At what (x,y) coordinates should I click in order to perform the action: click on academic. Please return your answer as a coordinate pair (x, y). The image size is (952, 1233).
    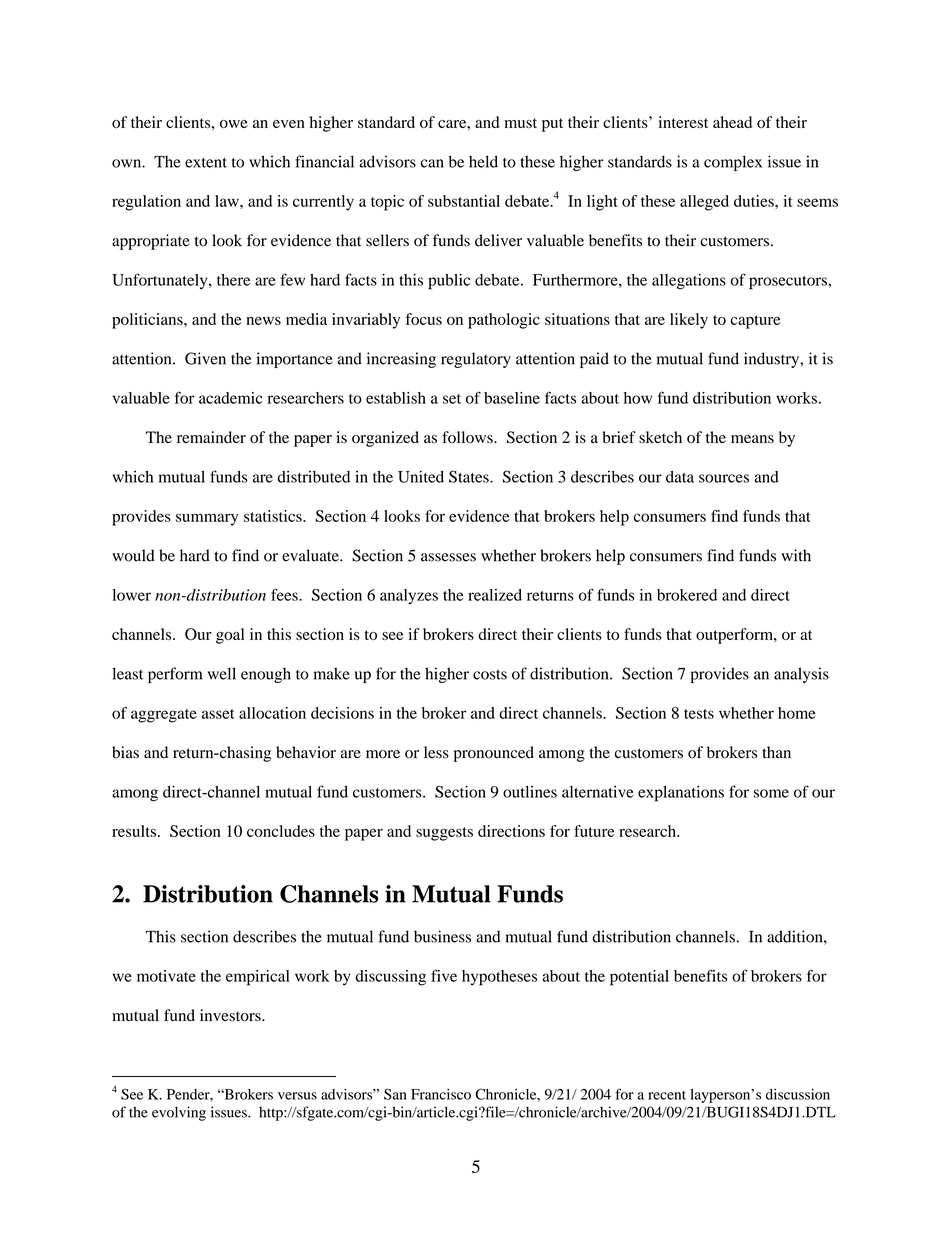
    Looking at the image, I should click on (231, 398).
